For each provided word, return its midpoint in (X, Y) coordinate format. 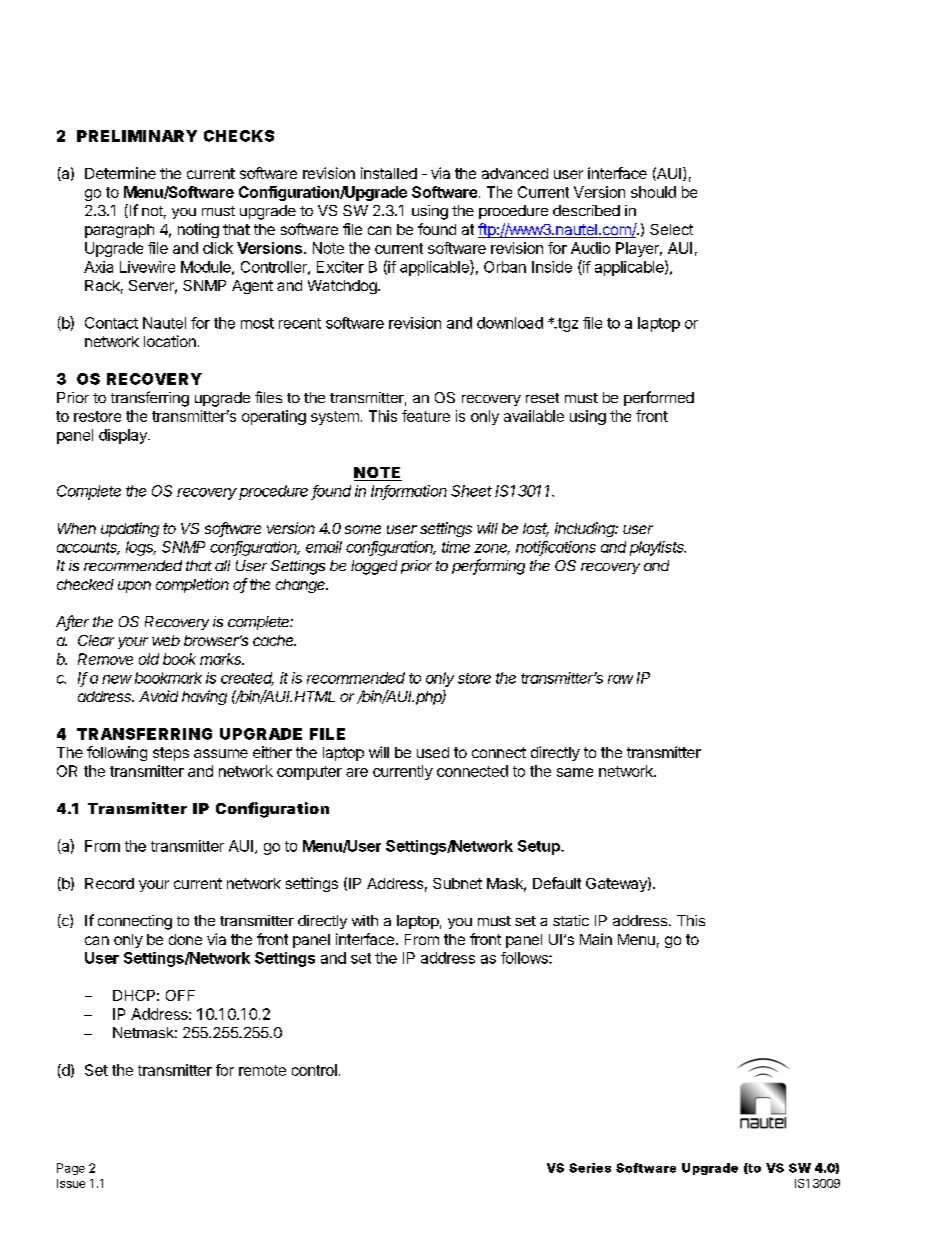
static (571, 920)
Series (590, 1168)
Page (71, 1169)
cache (274, 640)
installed (389, 173)
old (149, 659)
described (586, 210)
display (124, 436)
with (365, 920)
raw (620, 679)
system (335, 418)
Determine (120, 173)
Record (109, 883)
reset (542, 398)
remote (262, 1070)
